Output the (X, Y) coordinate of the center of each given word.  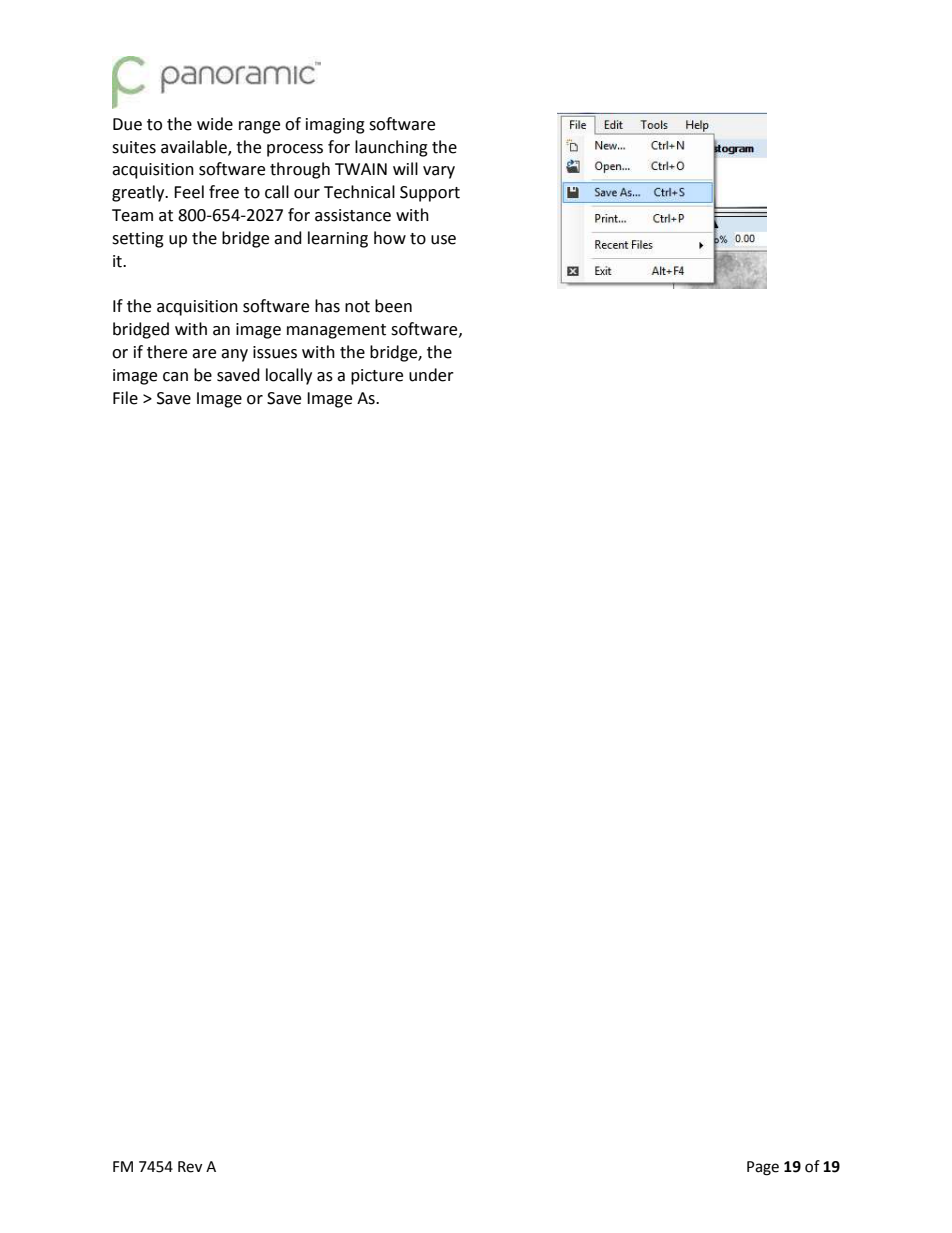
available (195, 147)
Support (430, 194)
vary (439, 172)
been (393, 306)
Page (763, 1168)
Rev (190, 1167)
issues (275, 352)
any (234, 355)
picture (377, 377)
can (175, 377)
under (431, 375)
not (357, 307)
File (125, 398)
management (336, 331)
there (167, 352)
